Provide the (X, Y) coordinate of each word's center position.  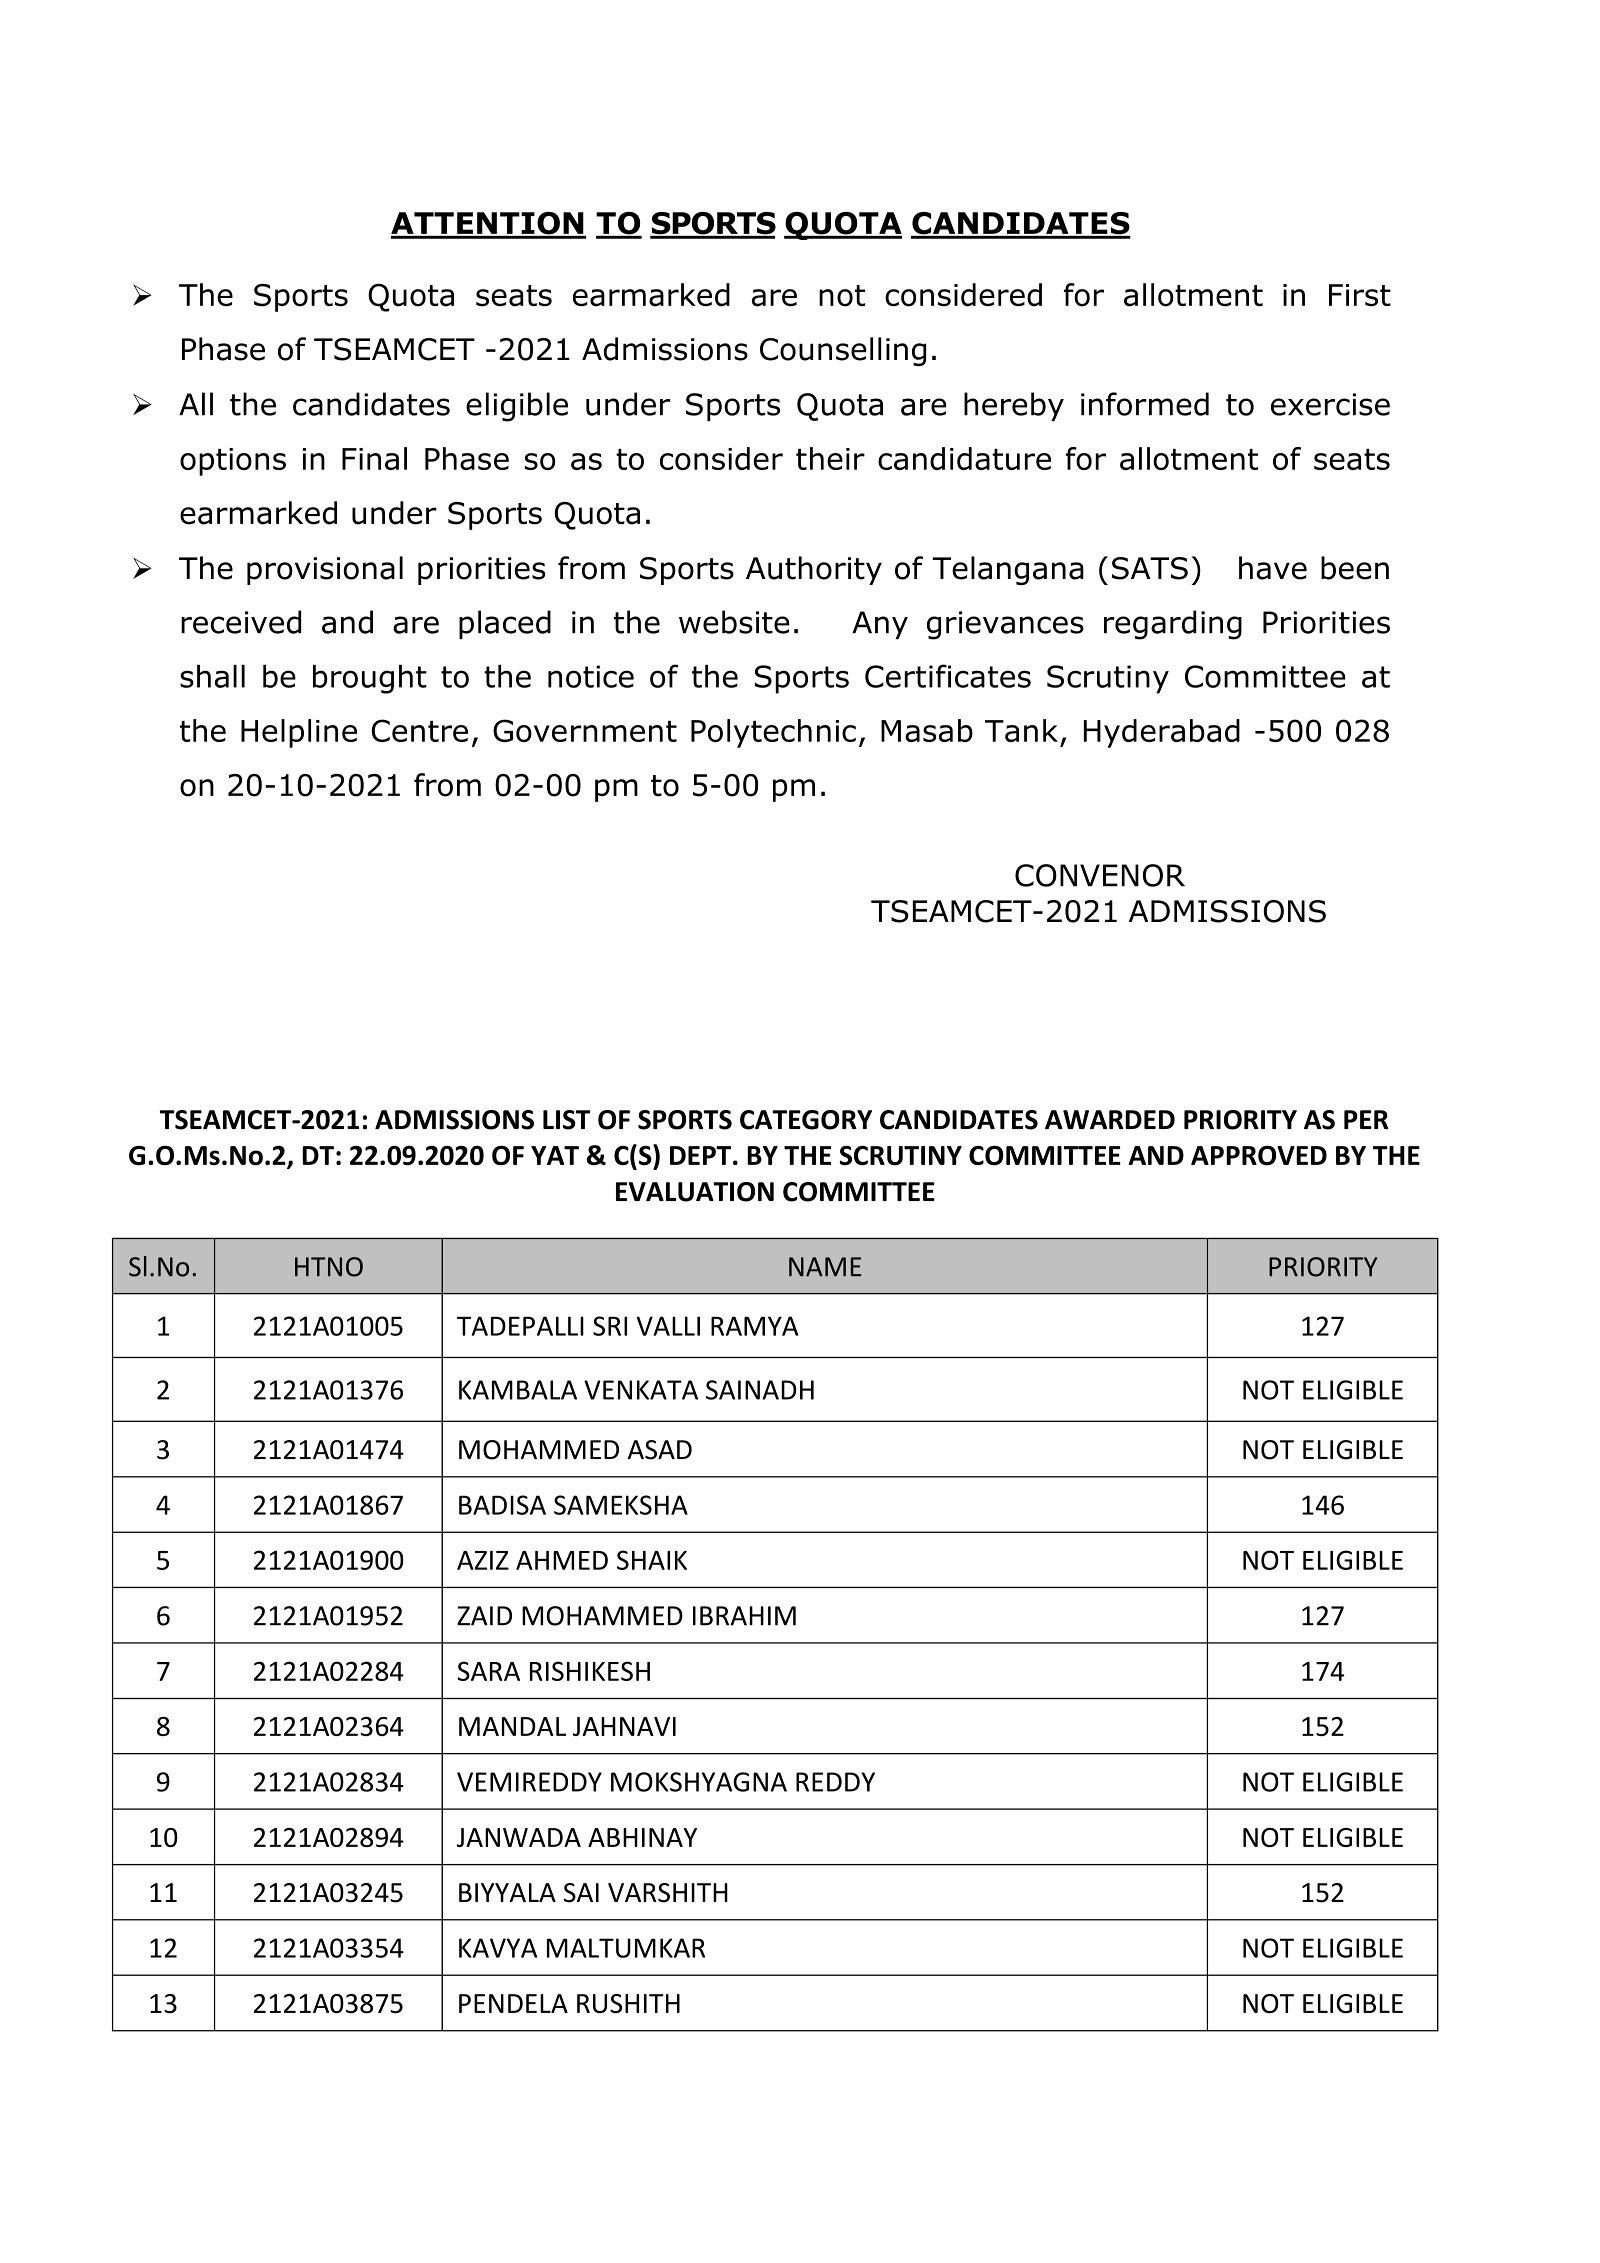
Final (374, 458)
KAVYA (498, 1948)
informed (1145, 404)
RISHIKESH (590, 1671)
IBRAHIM (744, 1616)
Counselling (843, 351)
